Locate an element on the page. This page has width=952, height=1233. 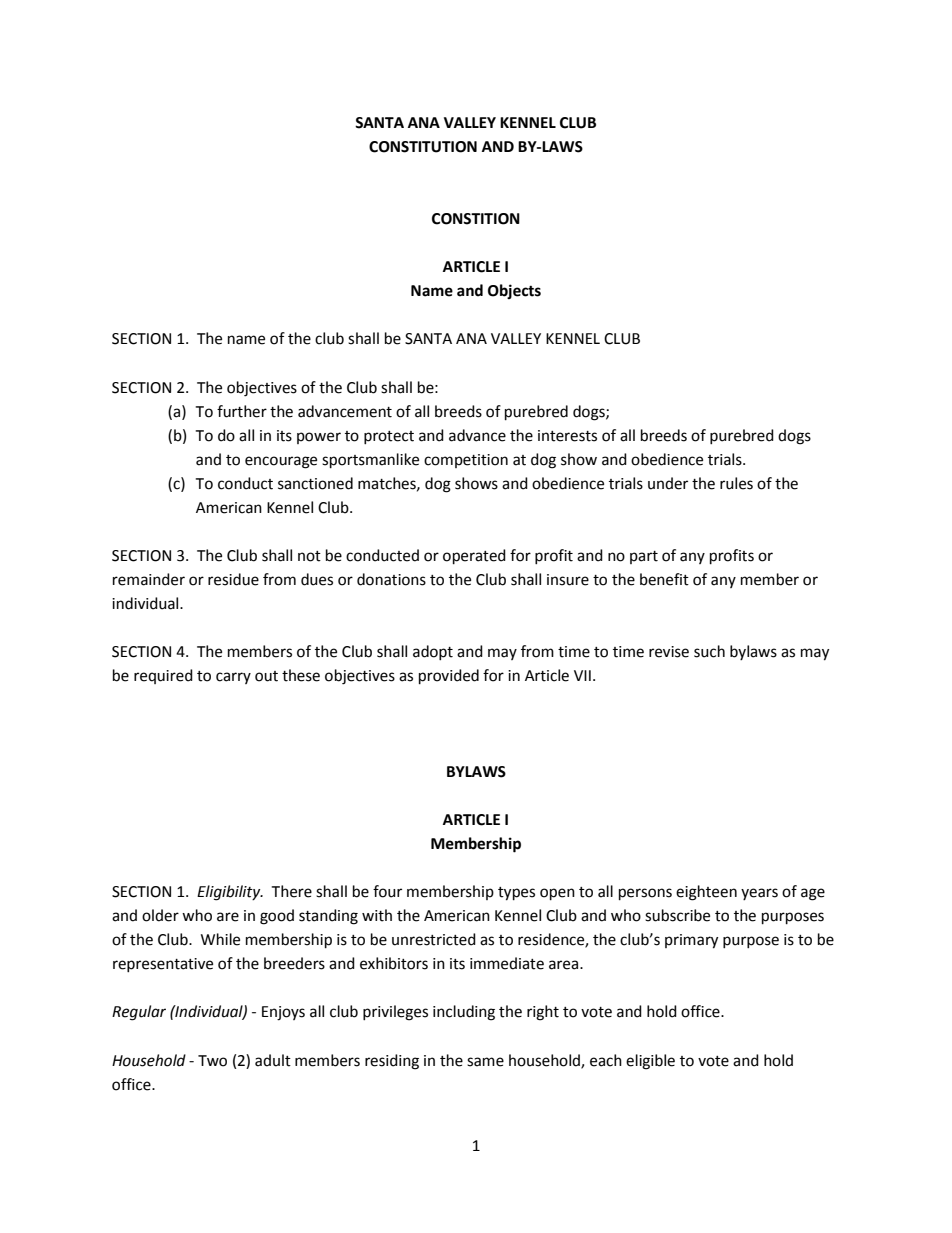
eligible is located at coordinates (650, 1062).
